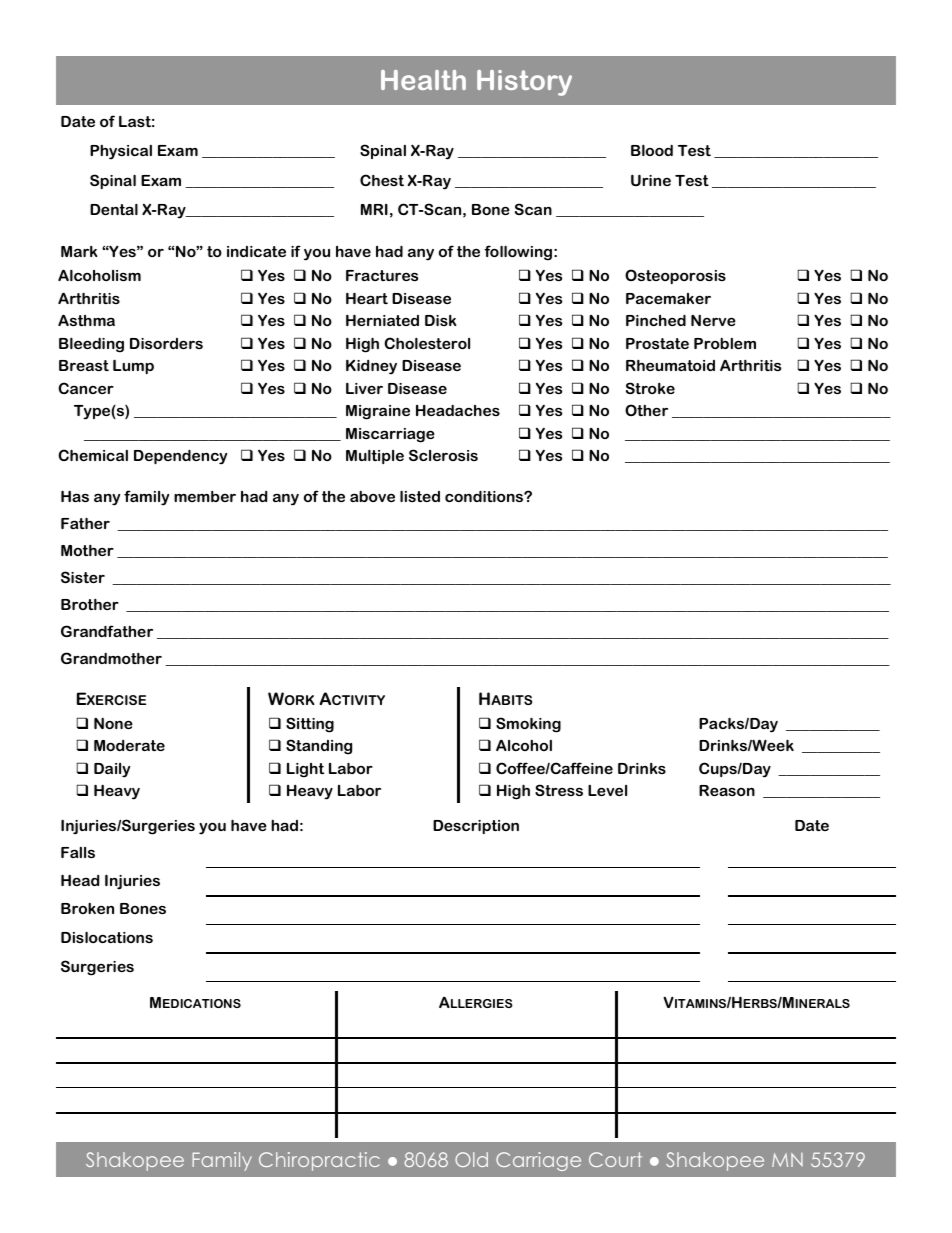 The height and width of the image is (1233, 952). What do you see at coordinates (652, 150) in the image?
I see `Blood` at bounding box center [652, 150].
